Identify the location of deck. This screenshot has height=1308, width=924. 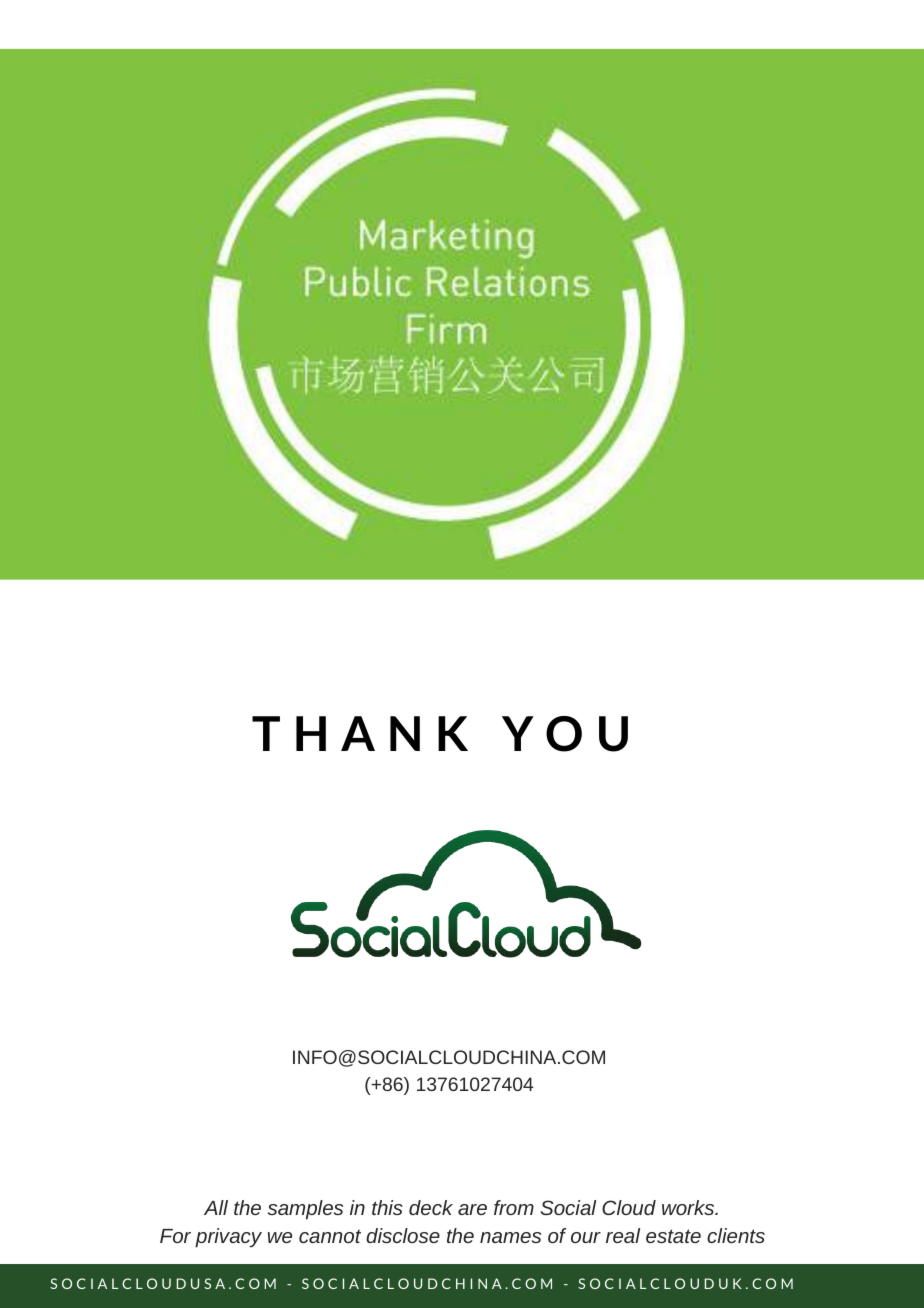
(431, 1207).
